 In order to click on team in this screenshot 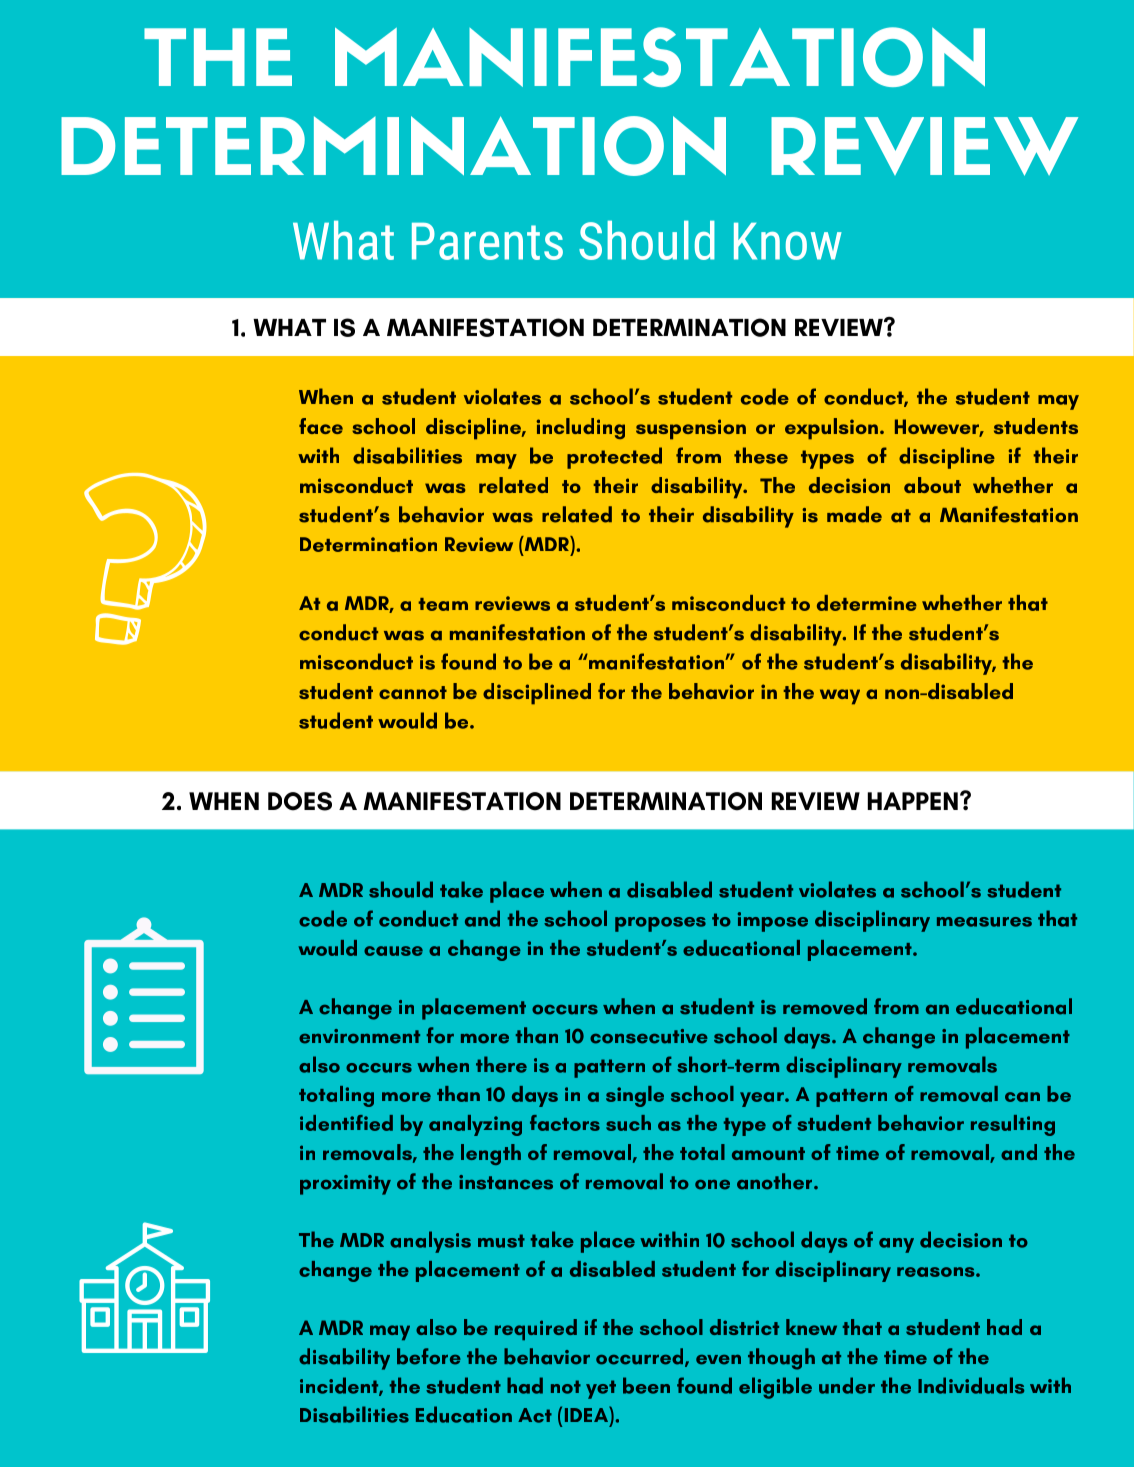, I will do `click(443, 604)`.
